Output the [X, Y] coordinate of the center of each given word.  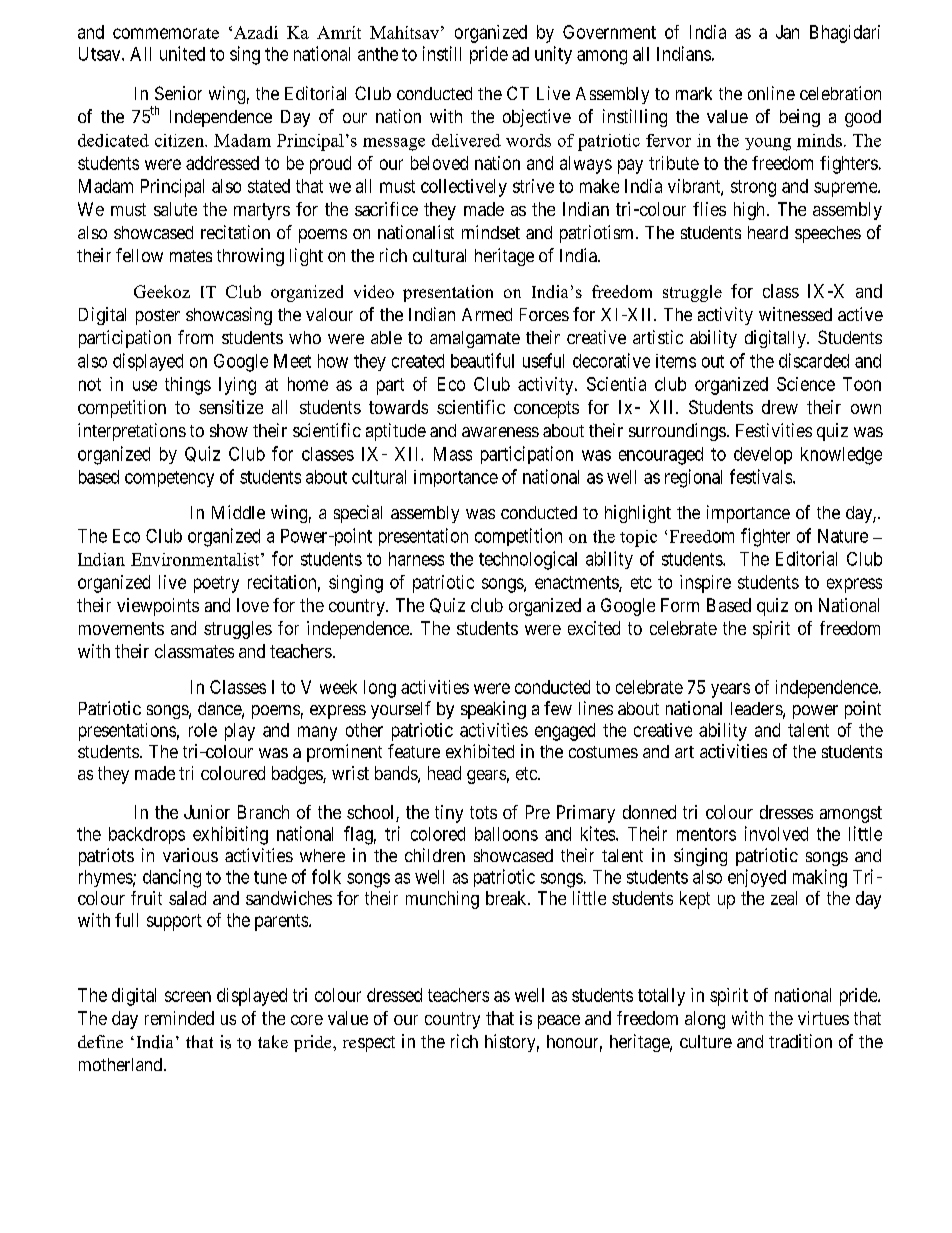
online [771, 93]
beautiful [482, 360]
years [730, 690]
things [188, 386]
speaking [493, 710]
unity [553, 55]
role [203, 730]
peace [559, 1022]
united [182, 53]
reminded [179, 1018]
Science [806, 384]
